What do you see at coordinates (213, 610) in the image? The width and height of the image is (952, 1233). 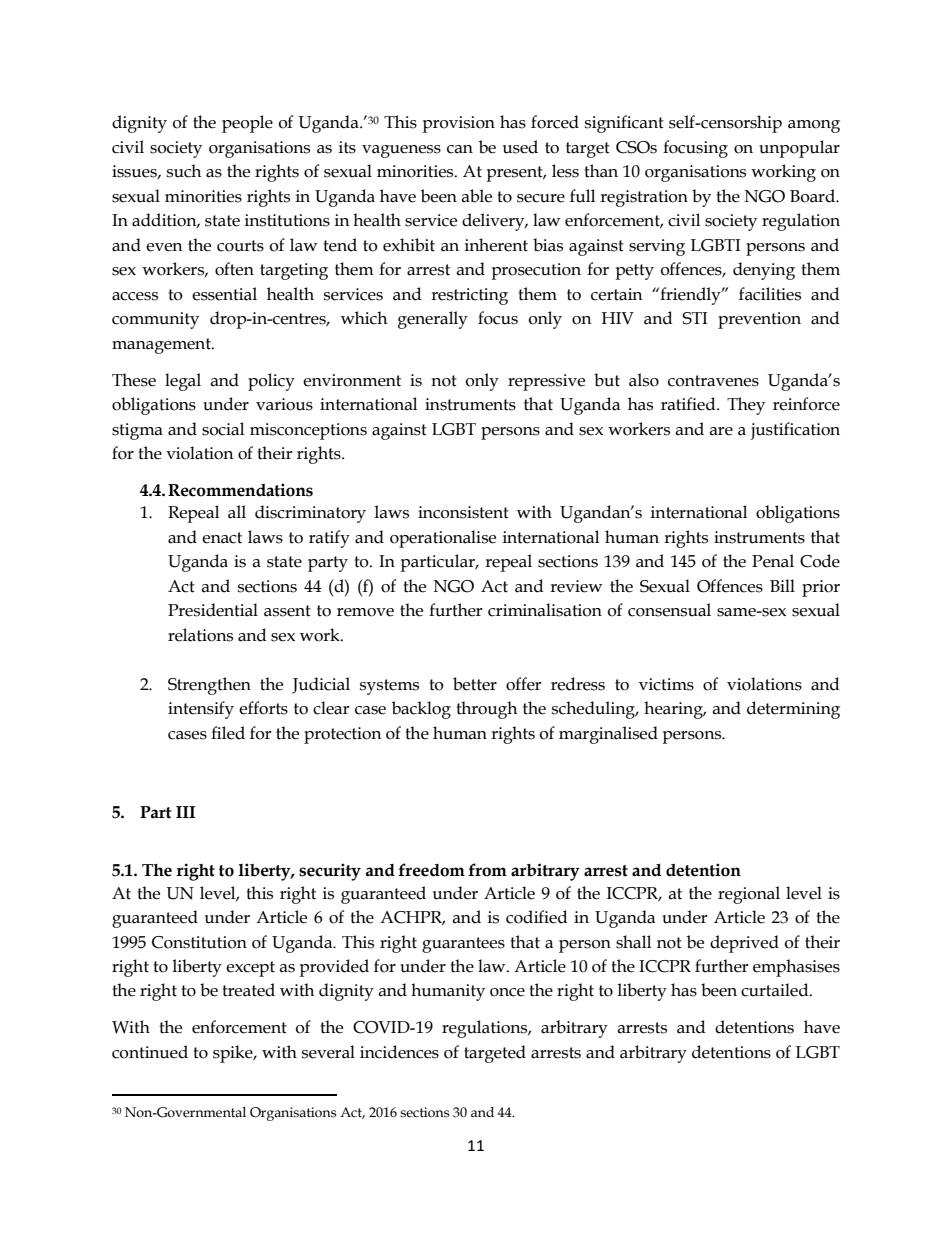 I see `Presidential` at bounding box center [213, 610].
